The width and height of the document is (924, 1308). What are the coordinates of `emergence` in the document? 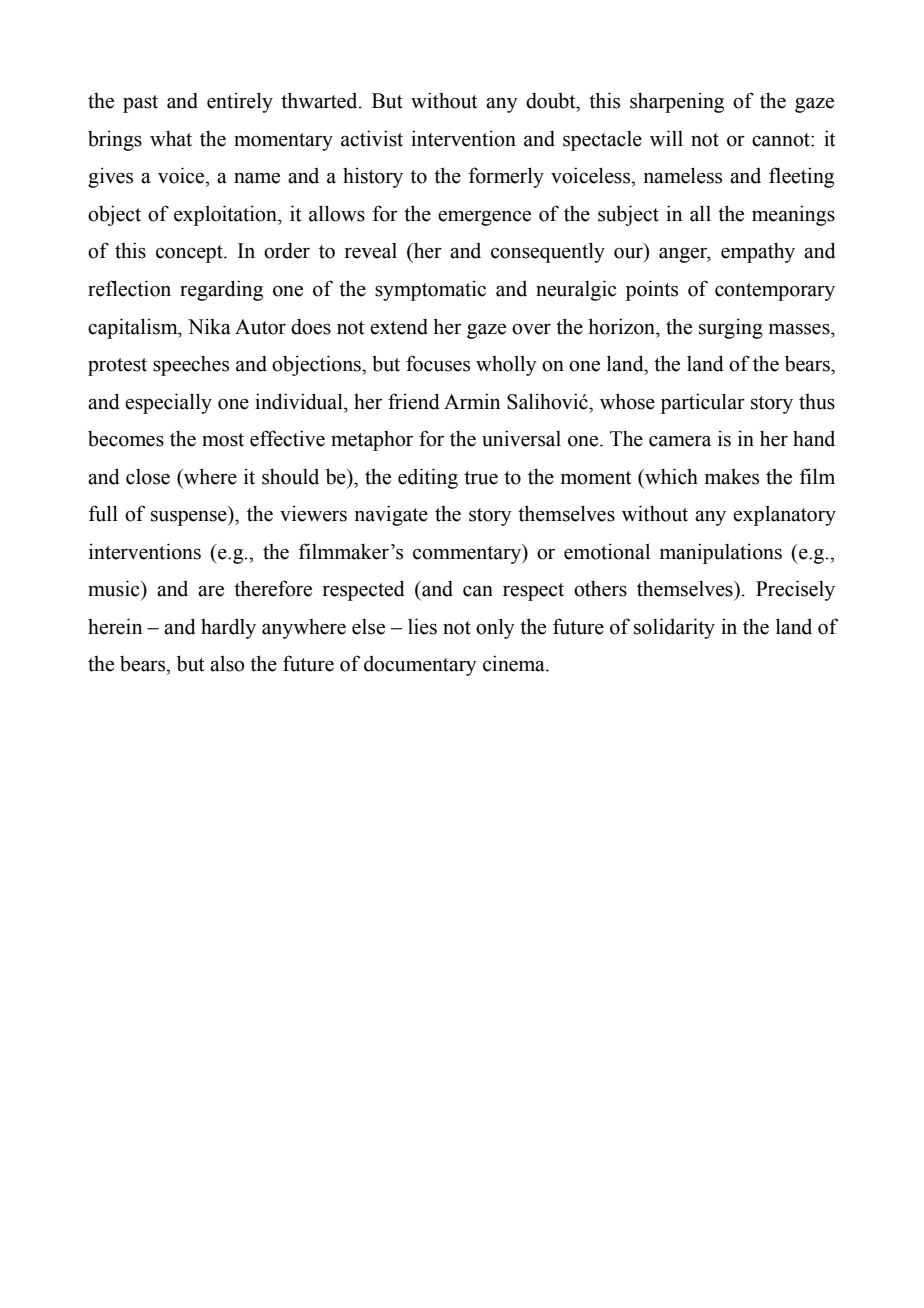 It's located at (484, 218).
